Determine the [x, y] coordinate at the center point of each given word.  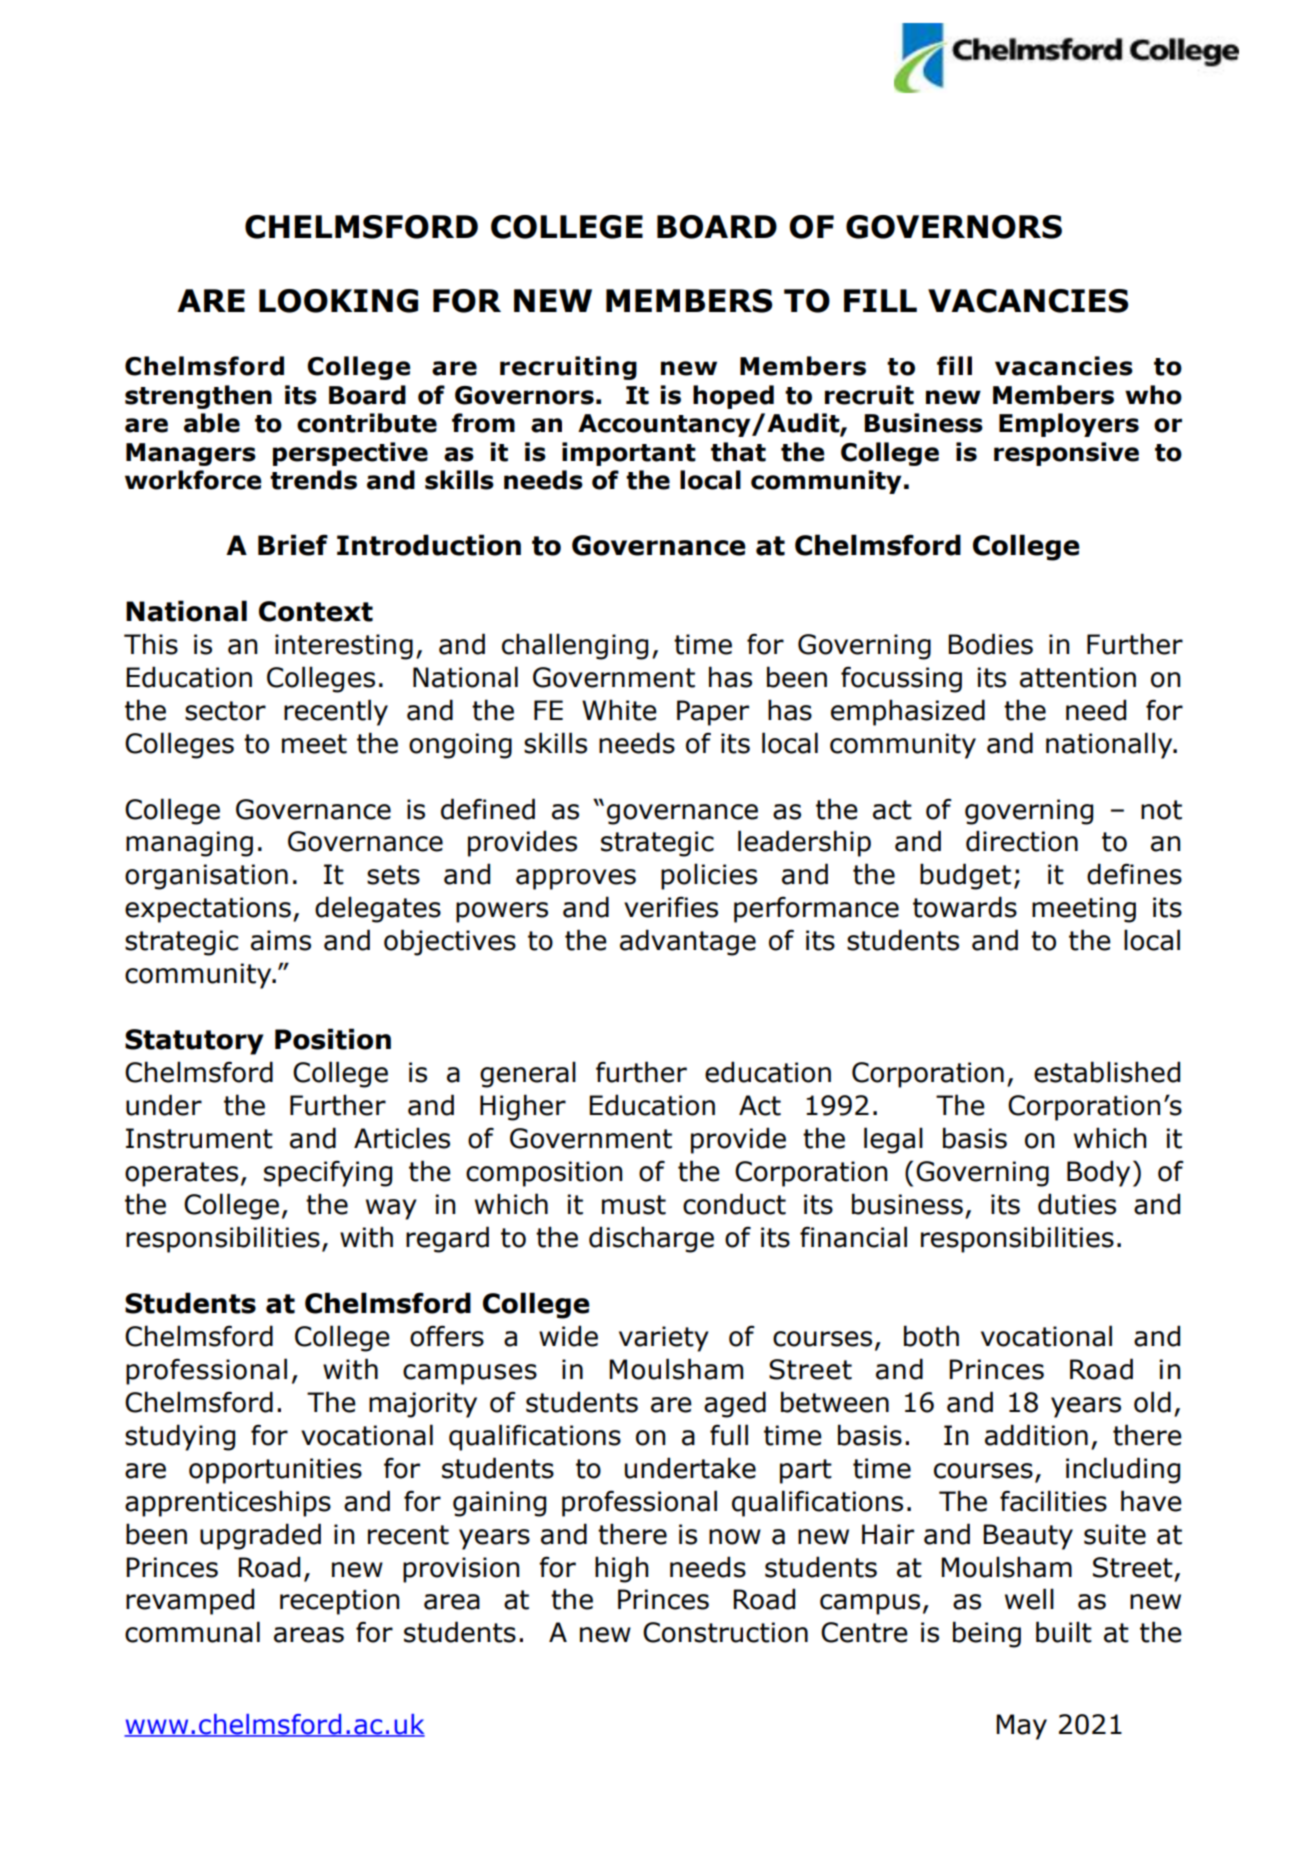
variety [664, 1339]
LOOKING [338, 301]
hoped [733, 397]
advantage [688, 942]
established [1107, 1072]
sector [225, 711]
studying [180, 1437]
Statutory [194, 1042]
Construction [725, 1632]
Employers [1069, 425]
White [619, 710]
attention [1078, 677]
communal [192, 1632]
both [931, 1336]
